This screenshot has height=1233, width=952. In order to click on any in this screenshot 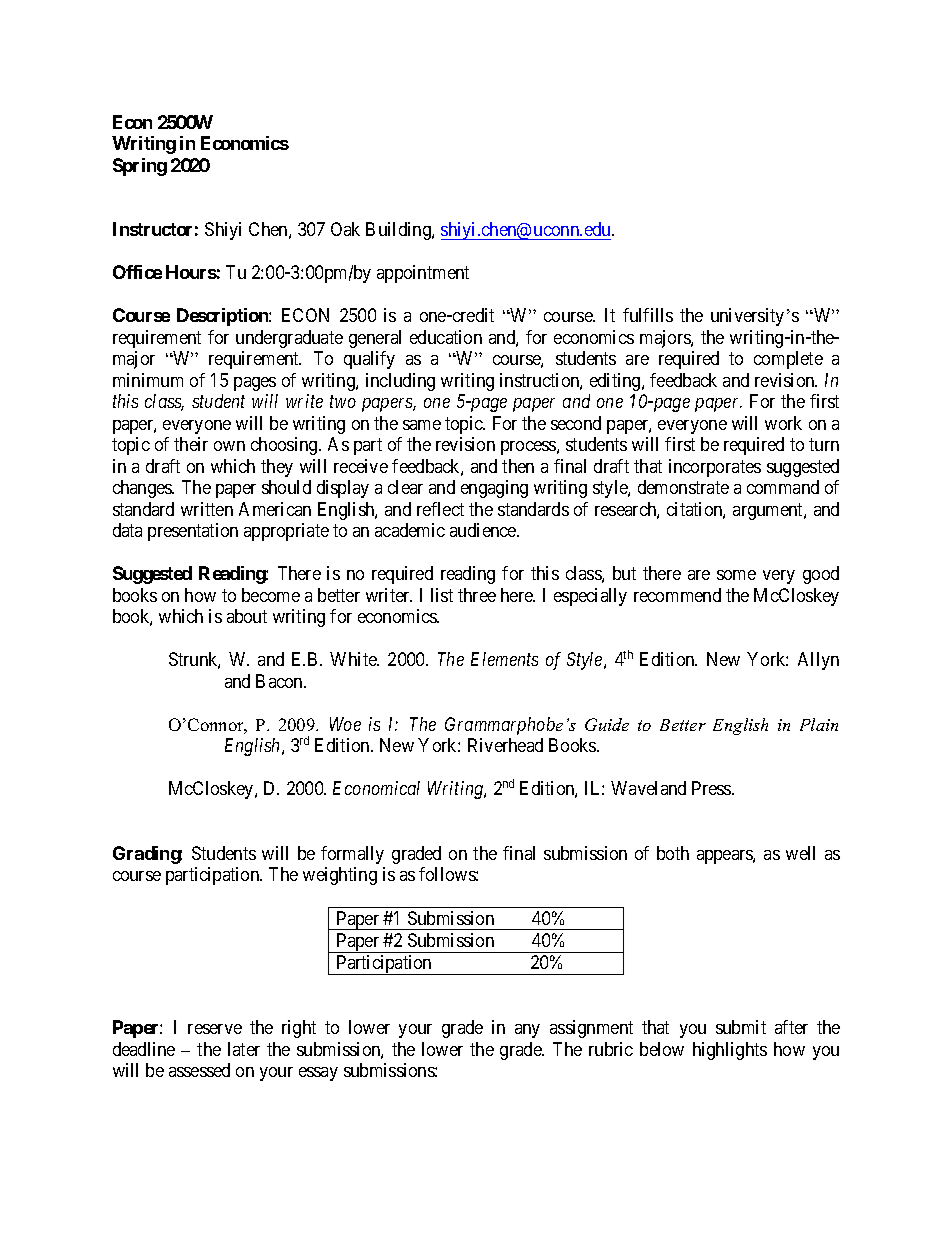, I will do `click(527, 1031)`.
